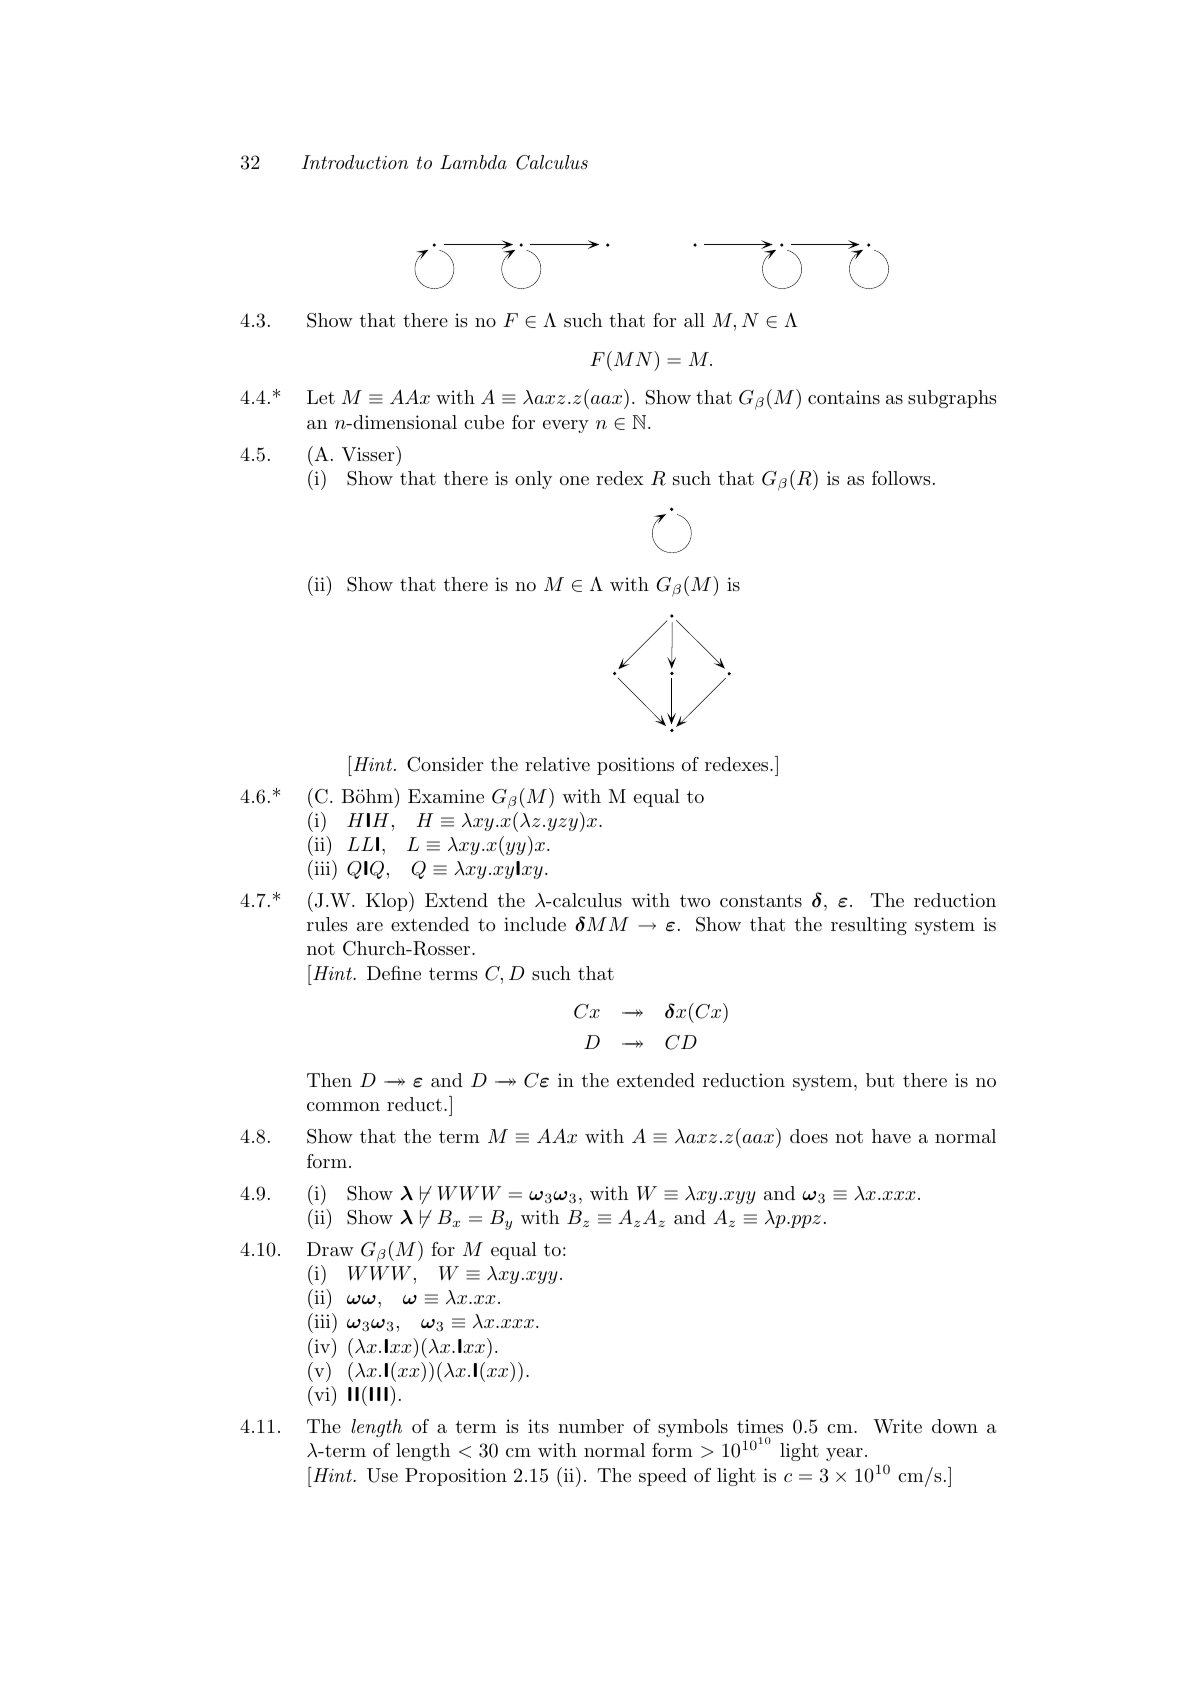 The image size is (1203, 1702). Describe the element at coordinates (880, 1080) in the page. I see `but` at that location.
